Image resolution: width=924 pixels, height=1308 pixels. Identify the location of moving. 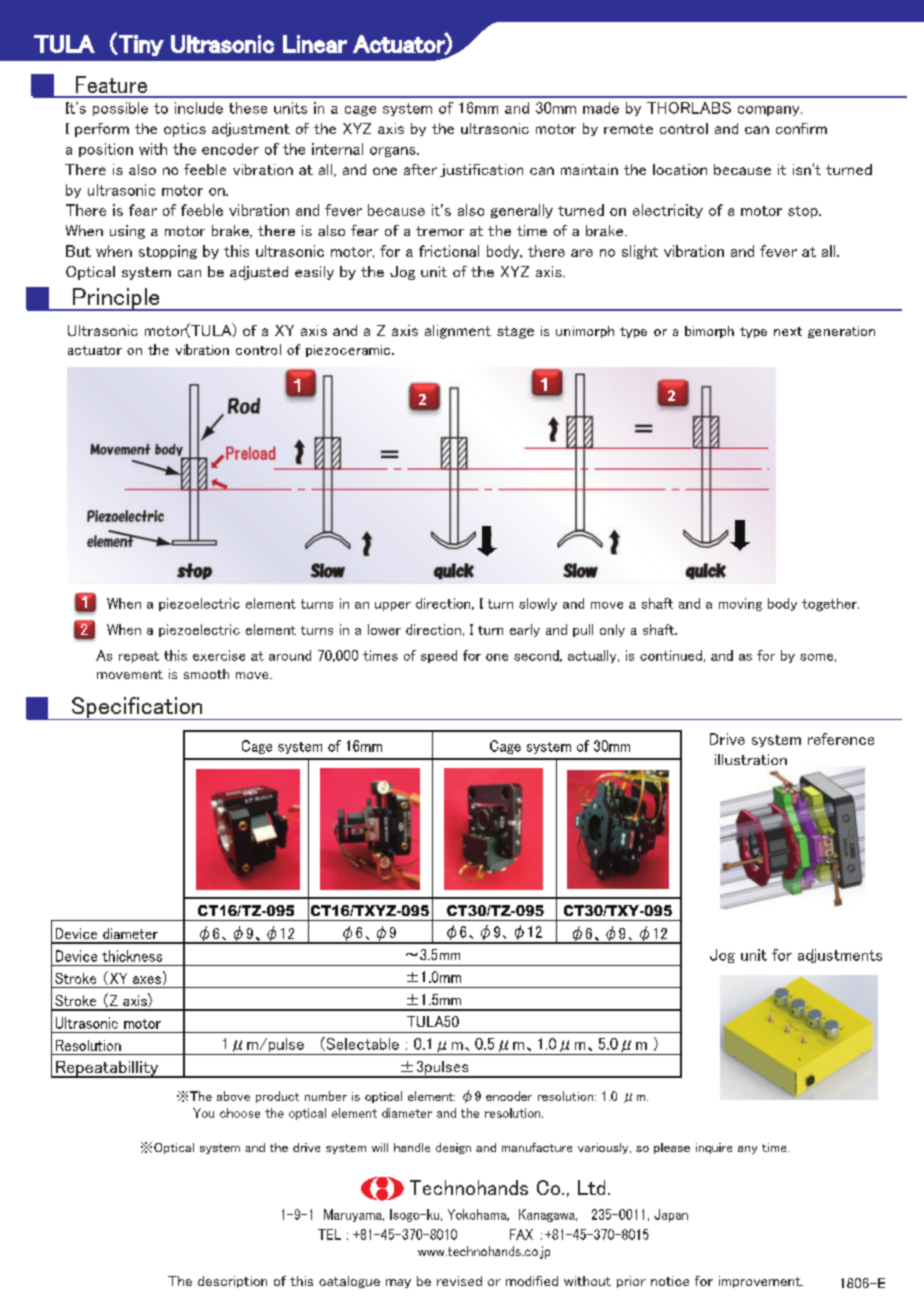
(740, 604).
